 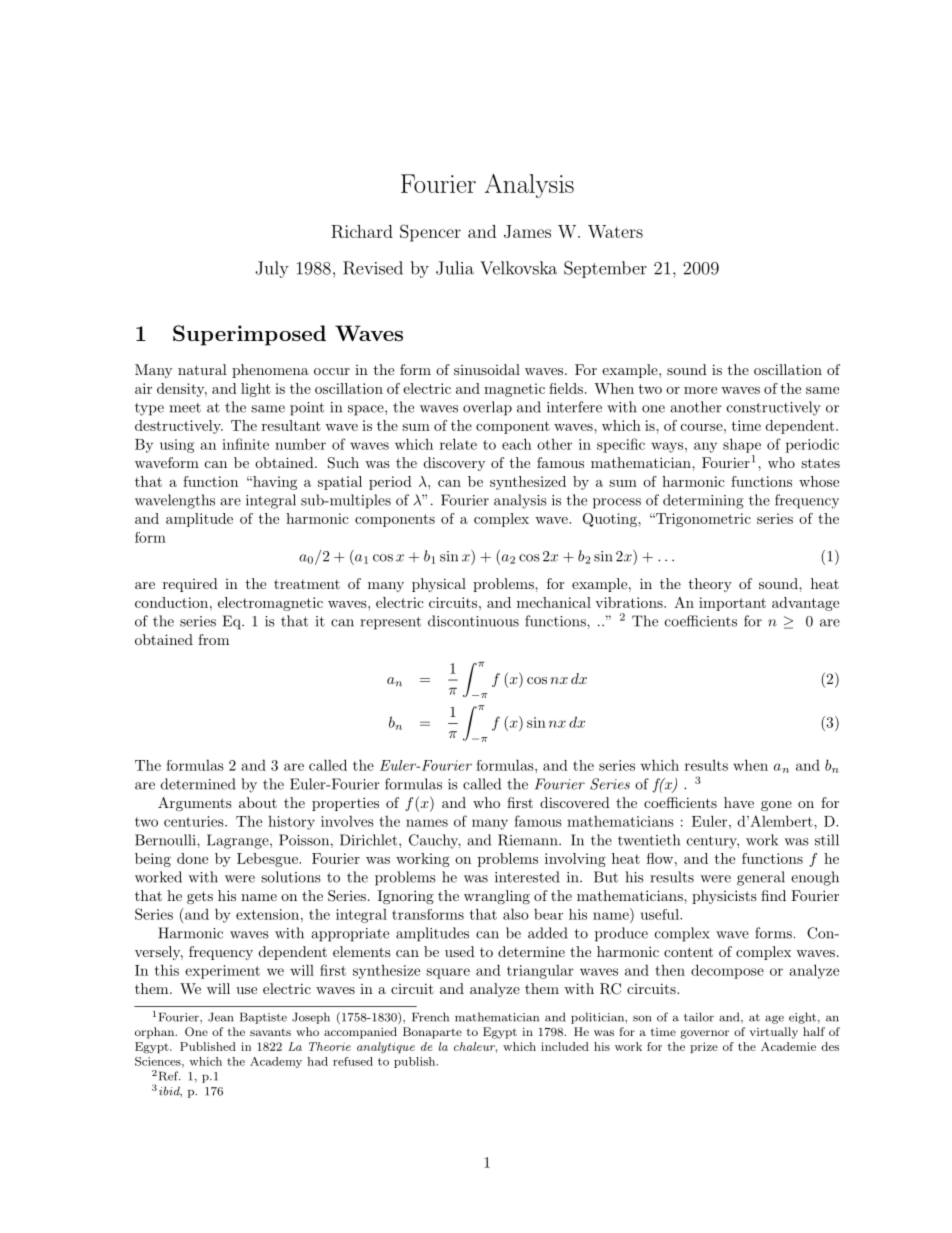 I want to click on Jean, so click(x=220, y=1017).
